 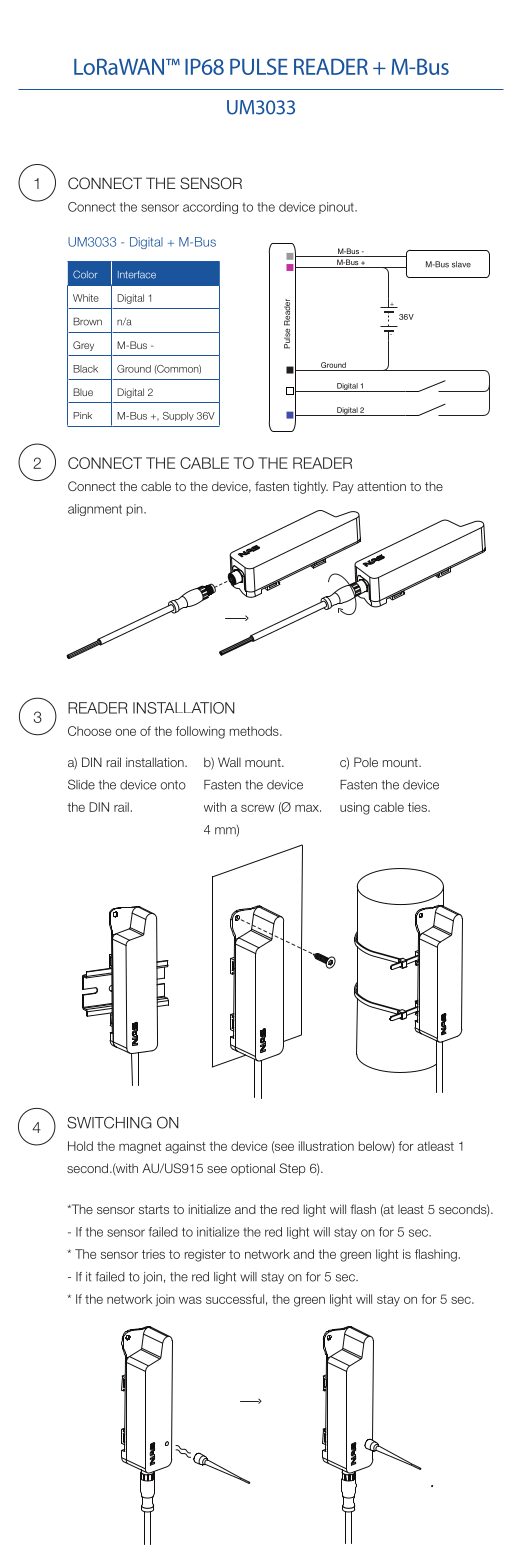 I want to click on Slide, so click(x=81, y=784).
